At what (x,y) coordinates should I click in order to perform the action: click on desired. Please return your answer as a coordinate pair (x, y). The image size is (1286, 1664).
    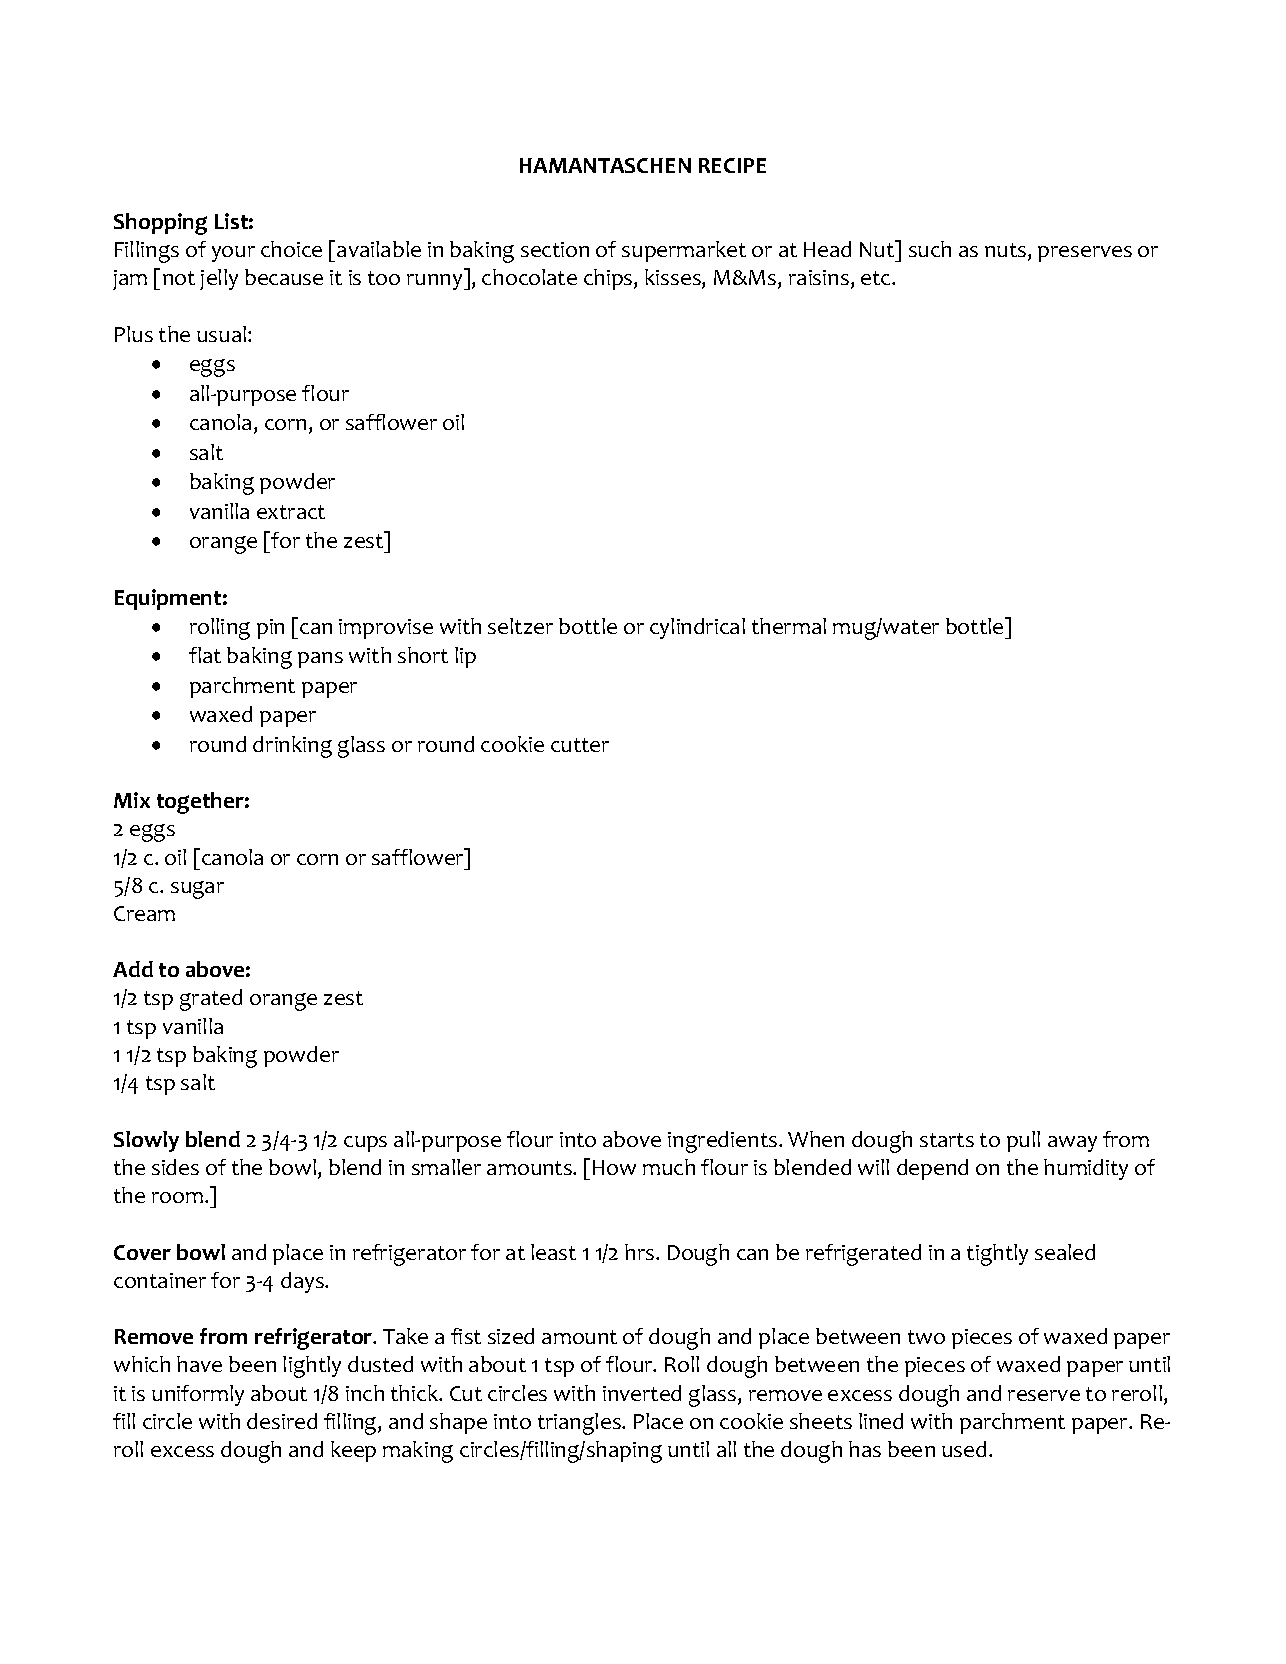
    Looking at the image, I should click on (282, 1421).
